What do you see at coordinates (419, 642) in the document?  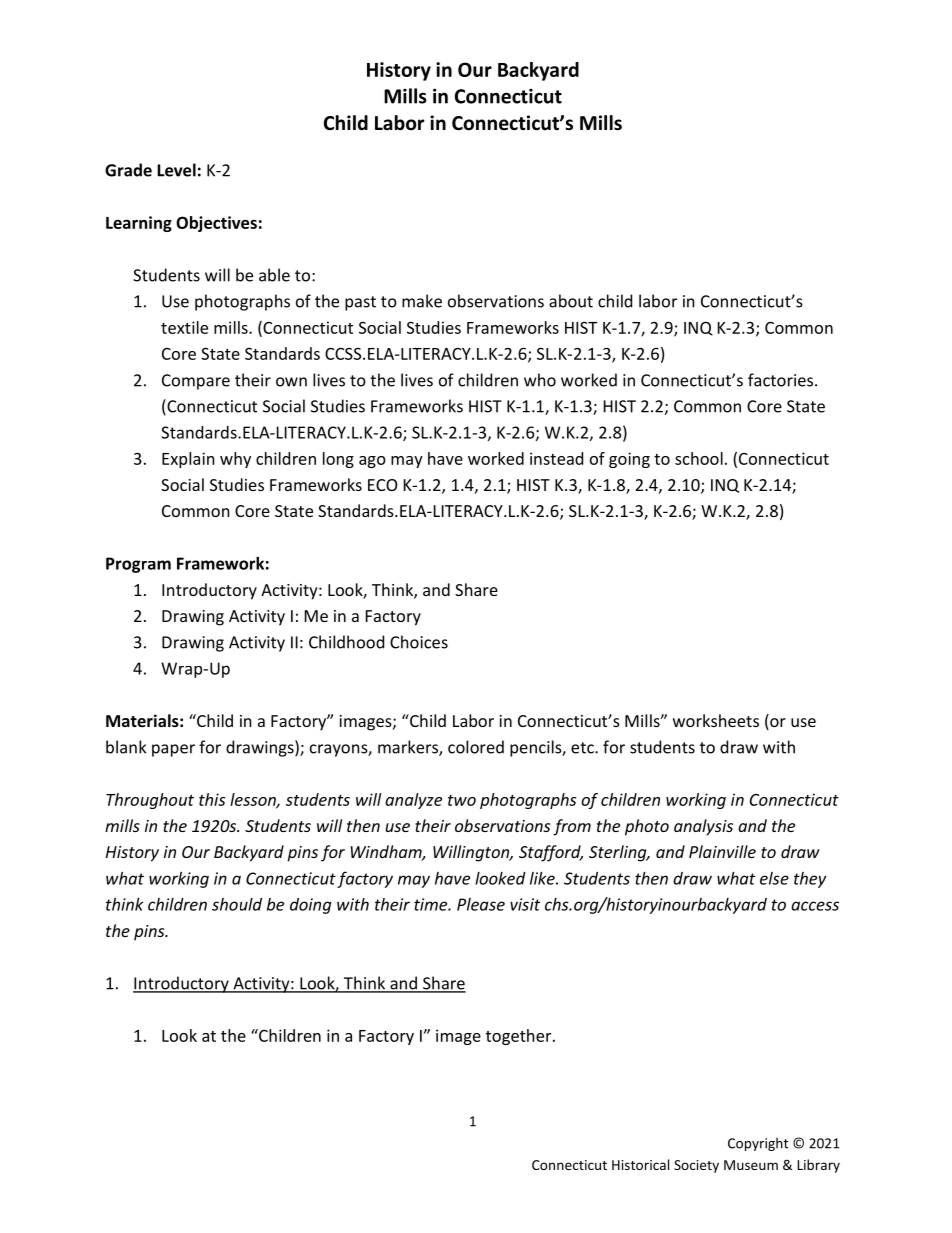 I see `Choices` at bounding box center [419, 642].
